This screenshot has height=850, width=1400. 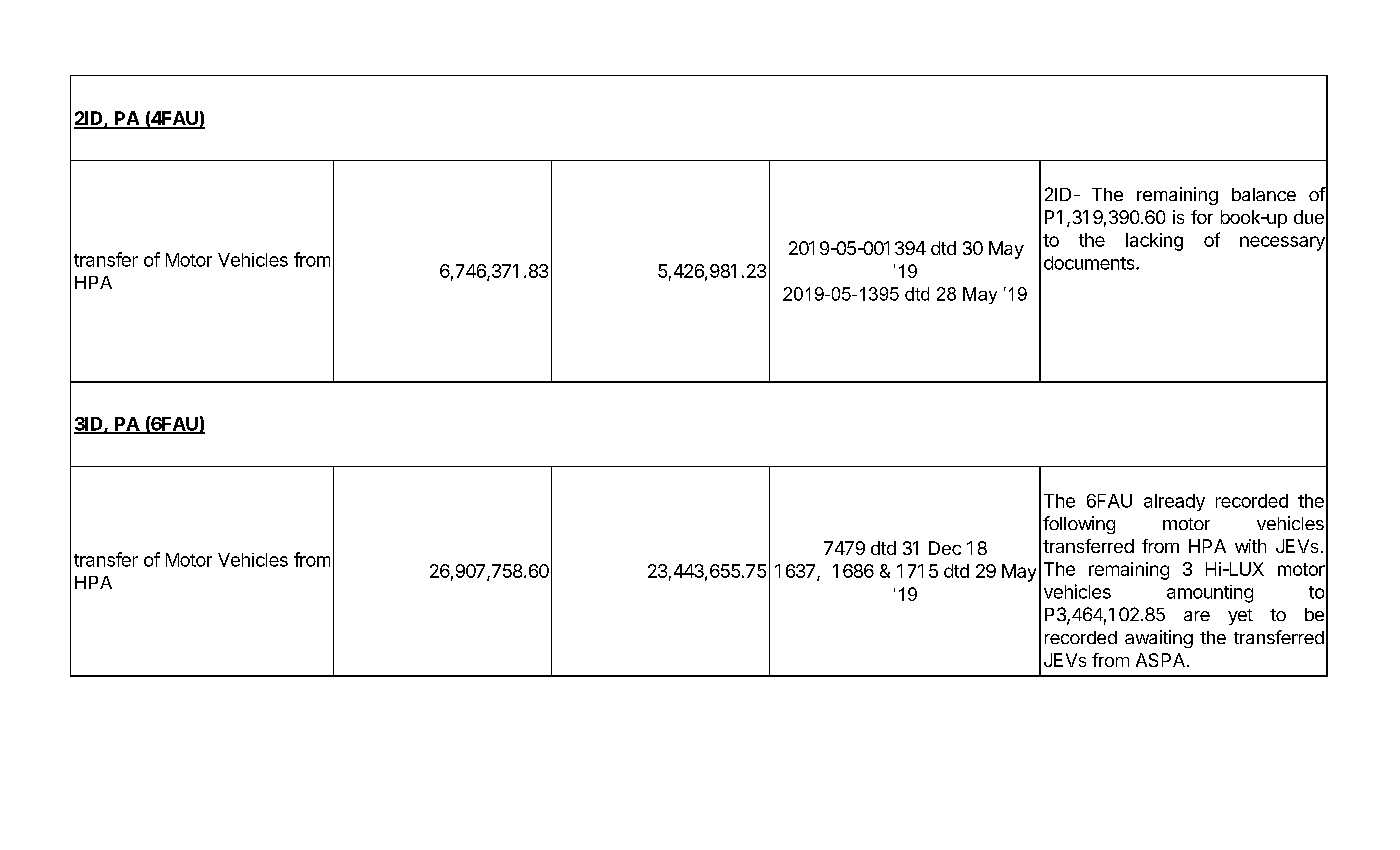 What do you see at coordinates (1202, 217) in the screenshot?
I see `for` at bounding box center [1202, 217].
